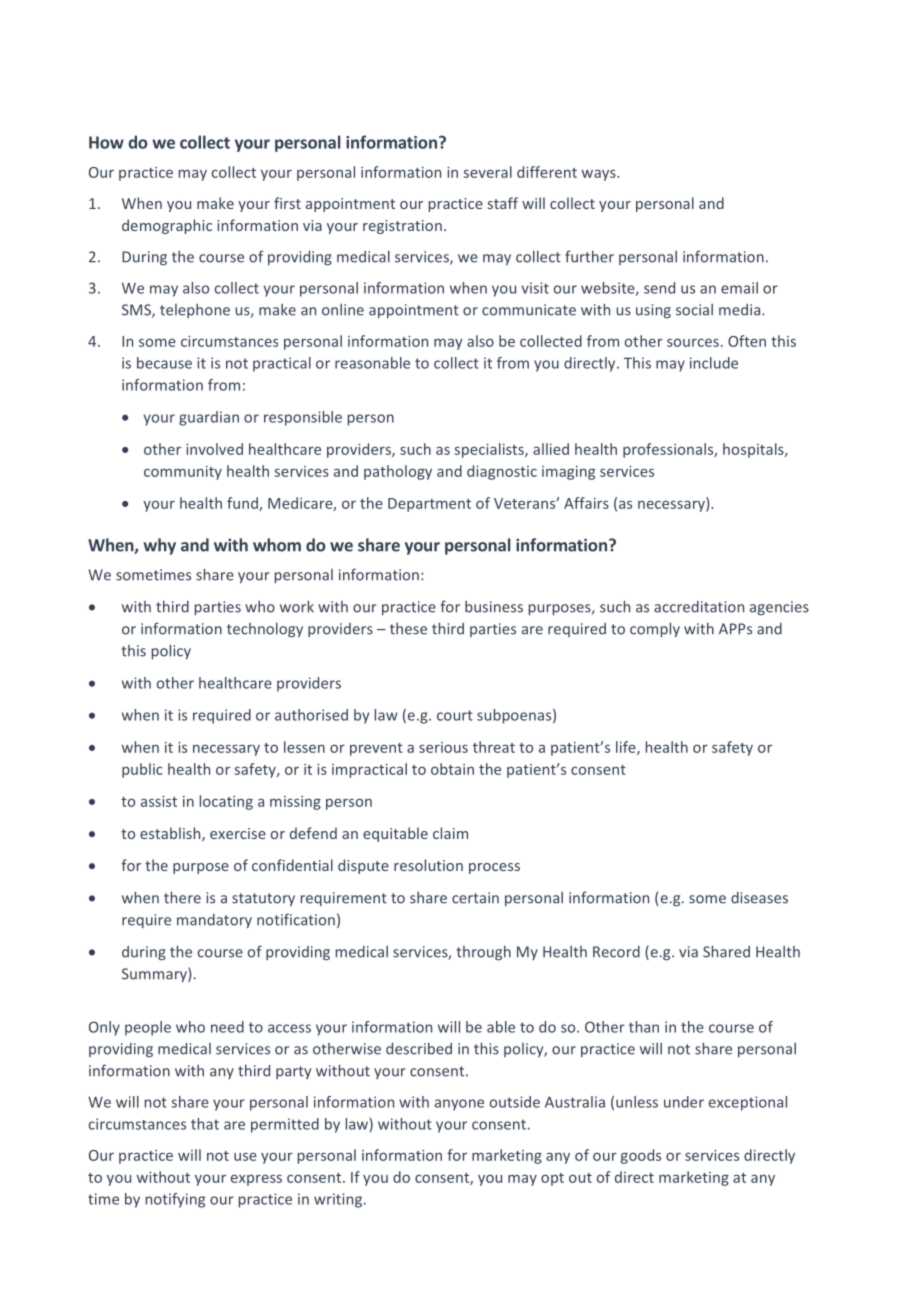 The image size is (924, 1309). What do you see at coordinates (600, 175) in the screenshot?
I see `ways` at bounding box center [600, 175].
